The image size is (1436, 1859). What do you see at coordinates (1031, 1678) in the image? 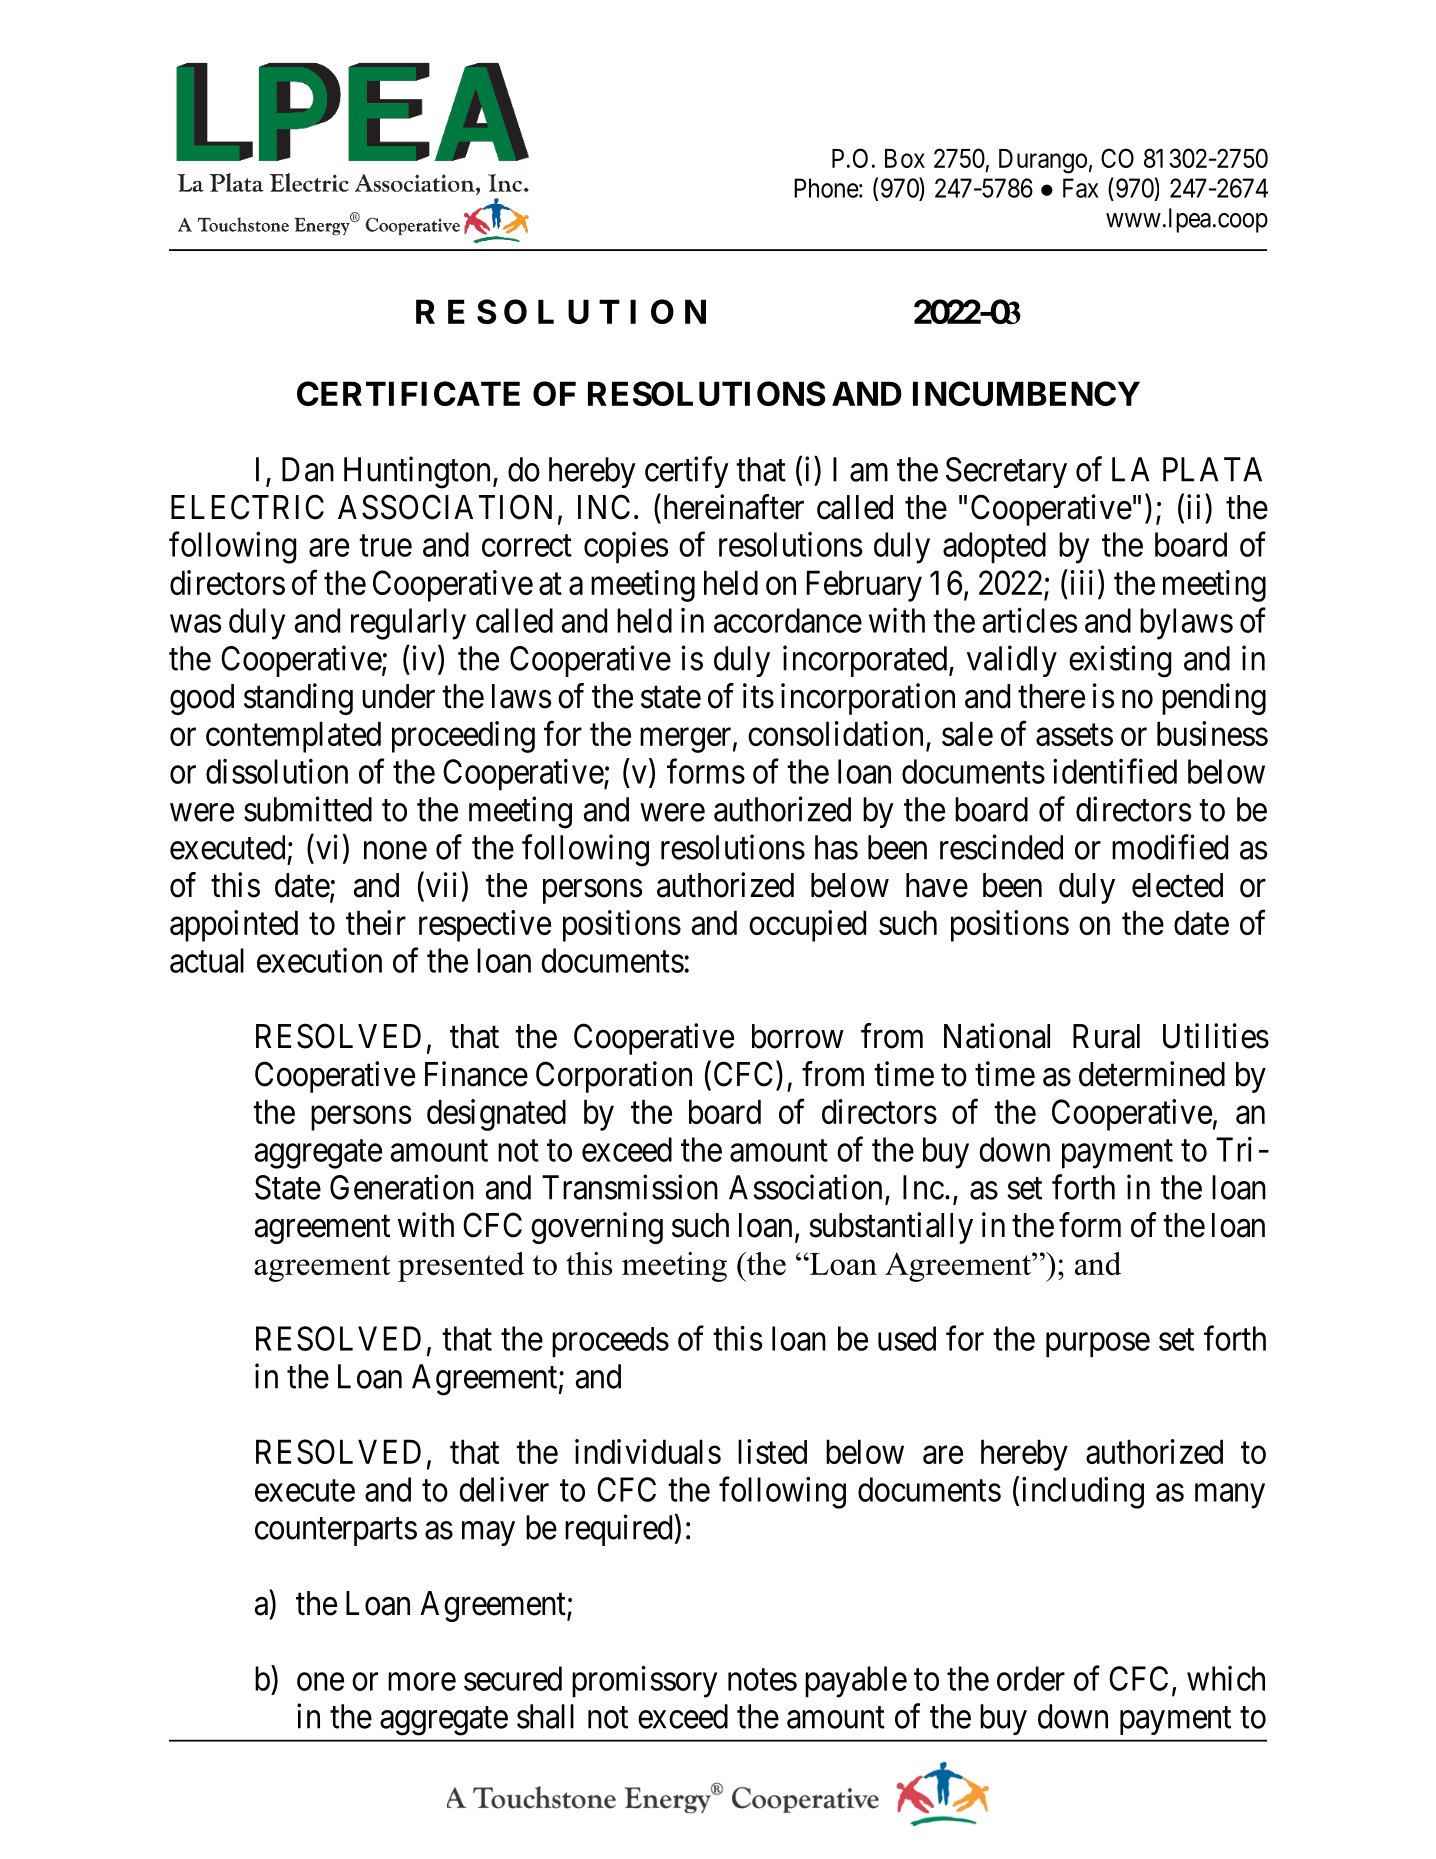
I see `order` at bounding box center [1031, 1678].
